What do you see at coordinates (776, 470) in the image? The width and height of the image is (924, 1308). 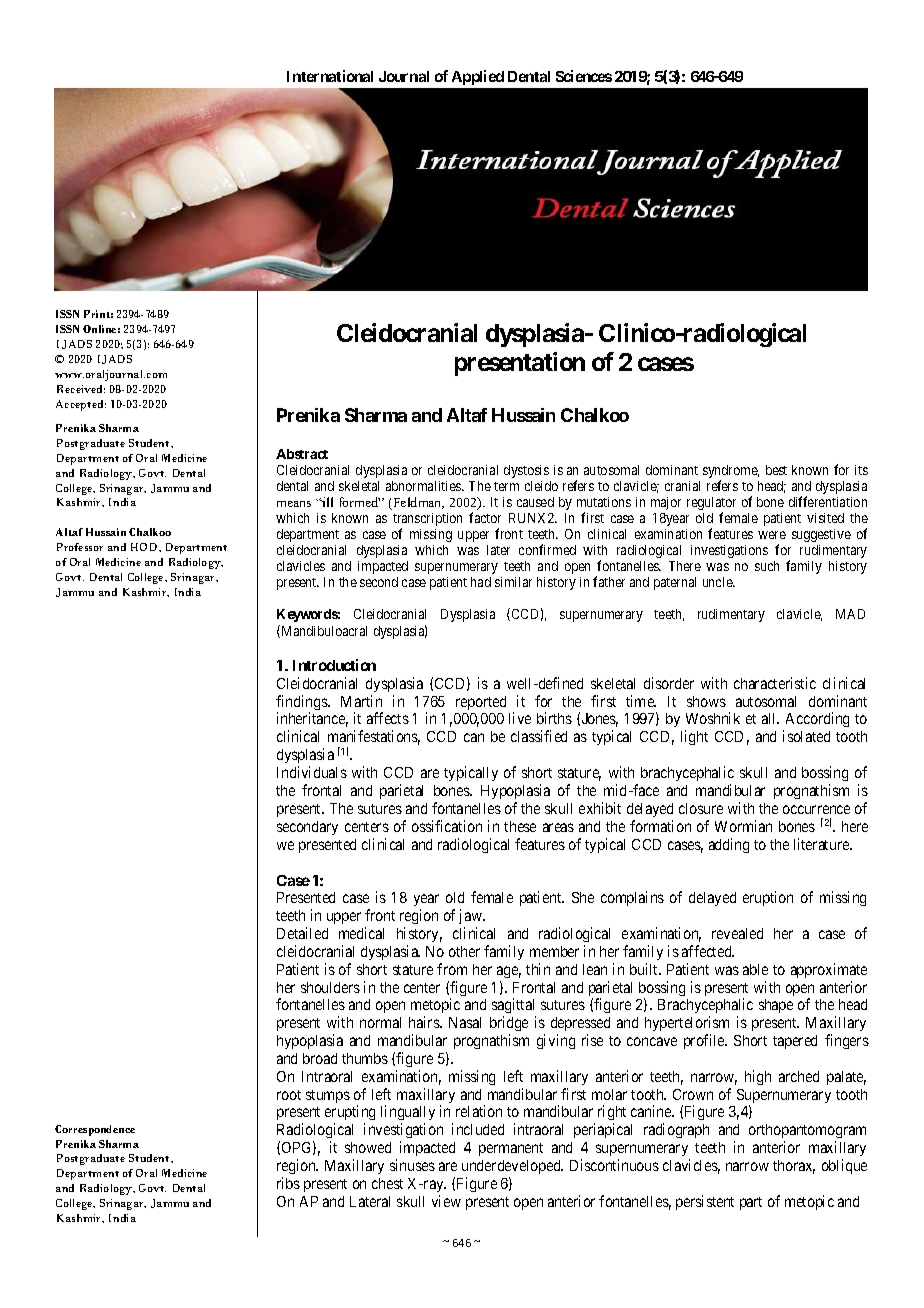 I see `best` at bounding box center [776, 470].
